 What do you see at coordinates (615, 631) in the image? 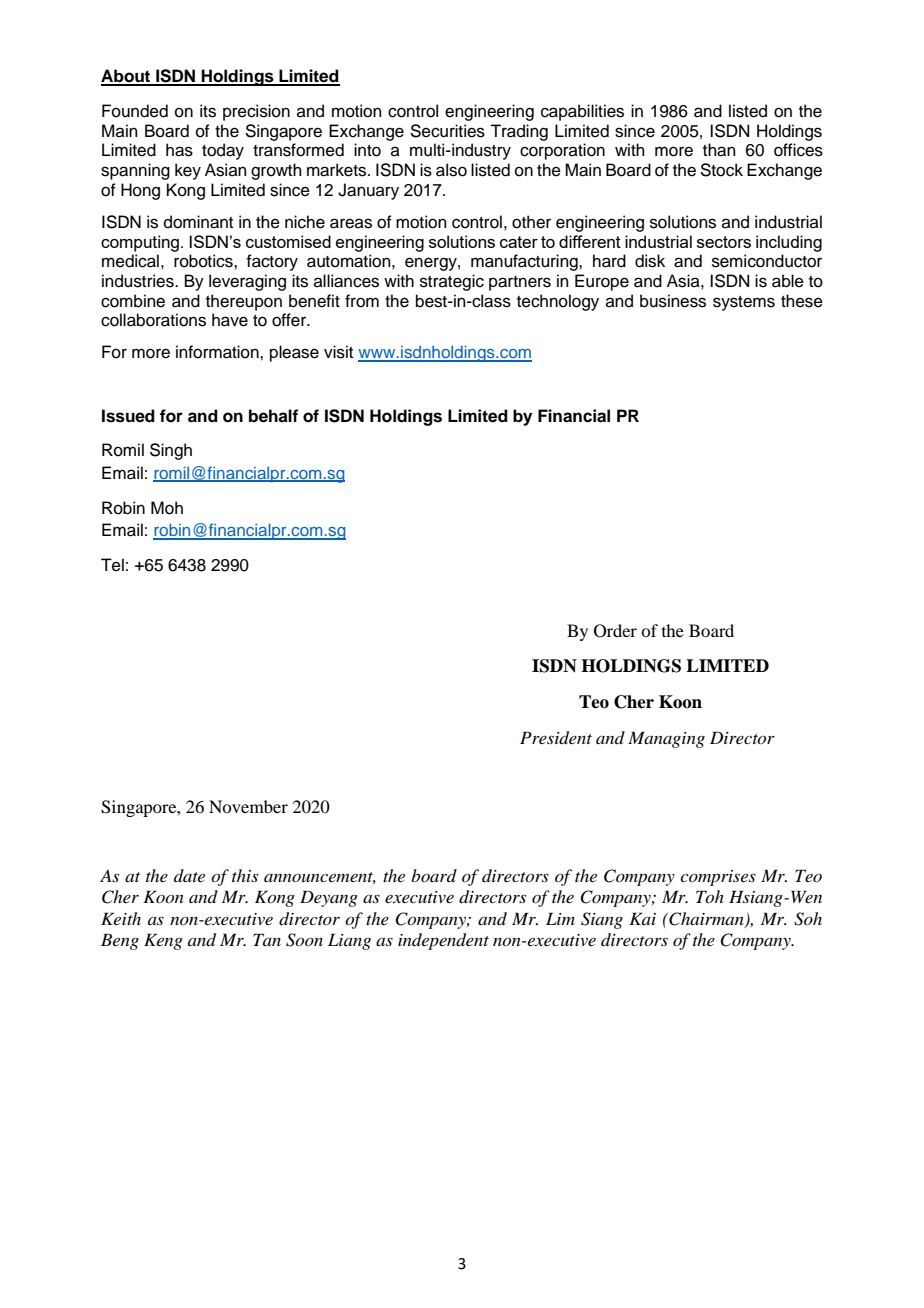
I see `Order` at bounding box center [615, 631].
